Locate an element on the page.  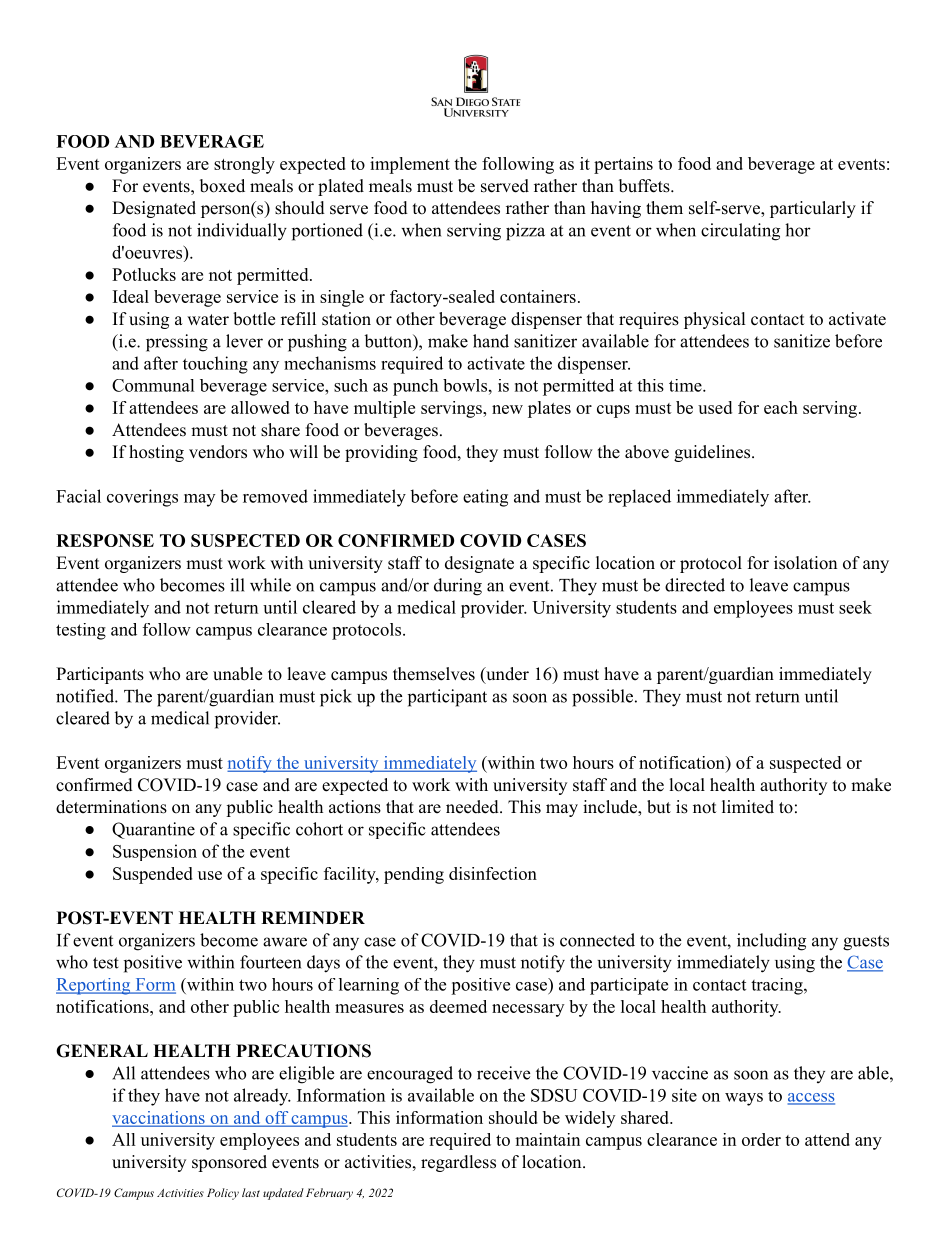
possible is located at coordinates (602, 698).
